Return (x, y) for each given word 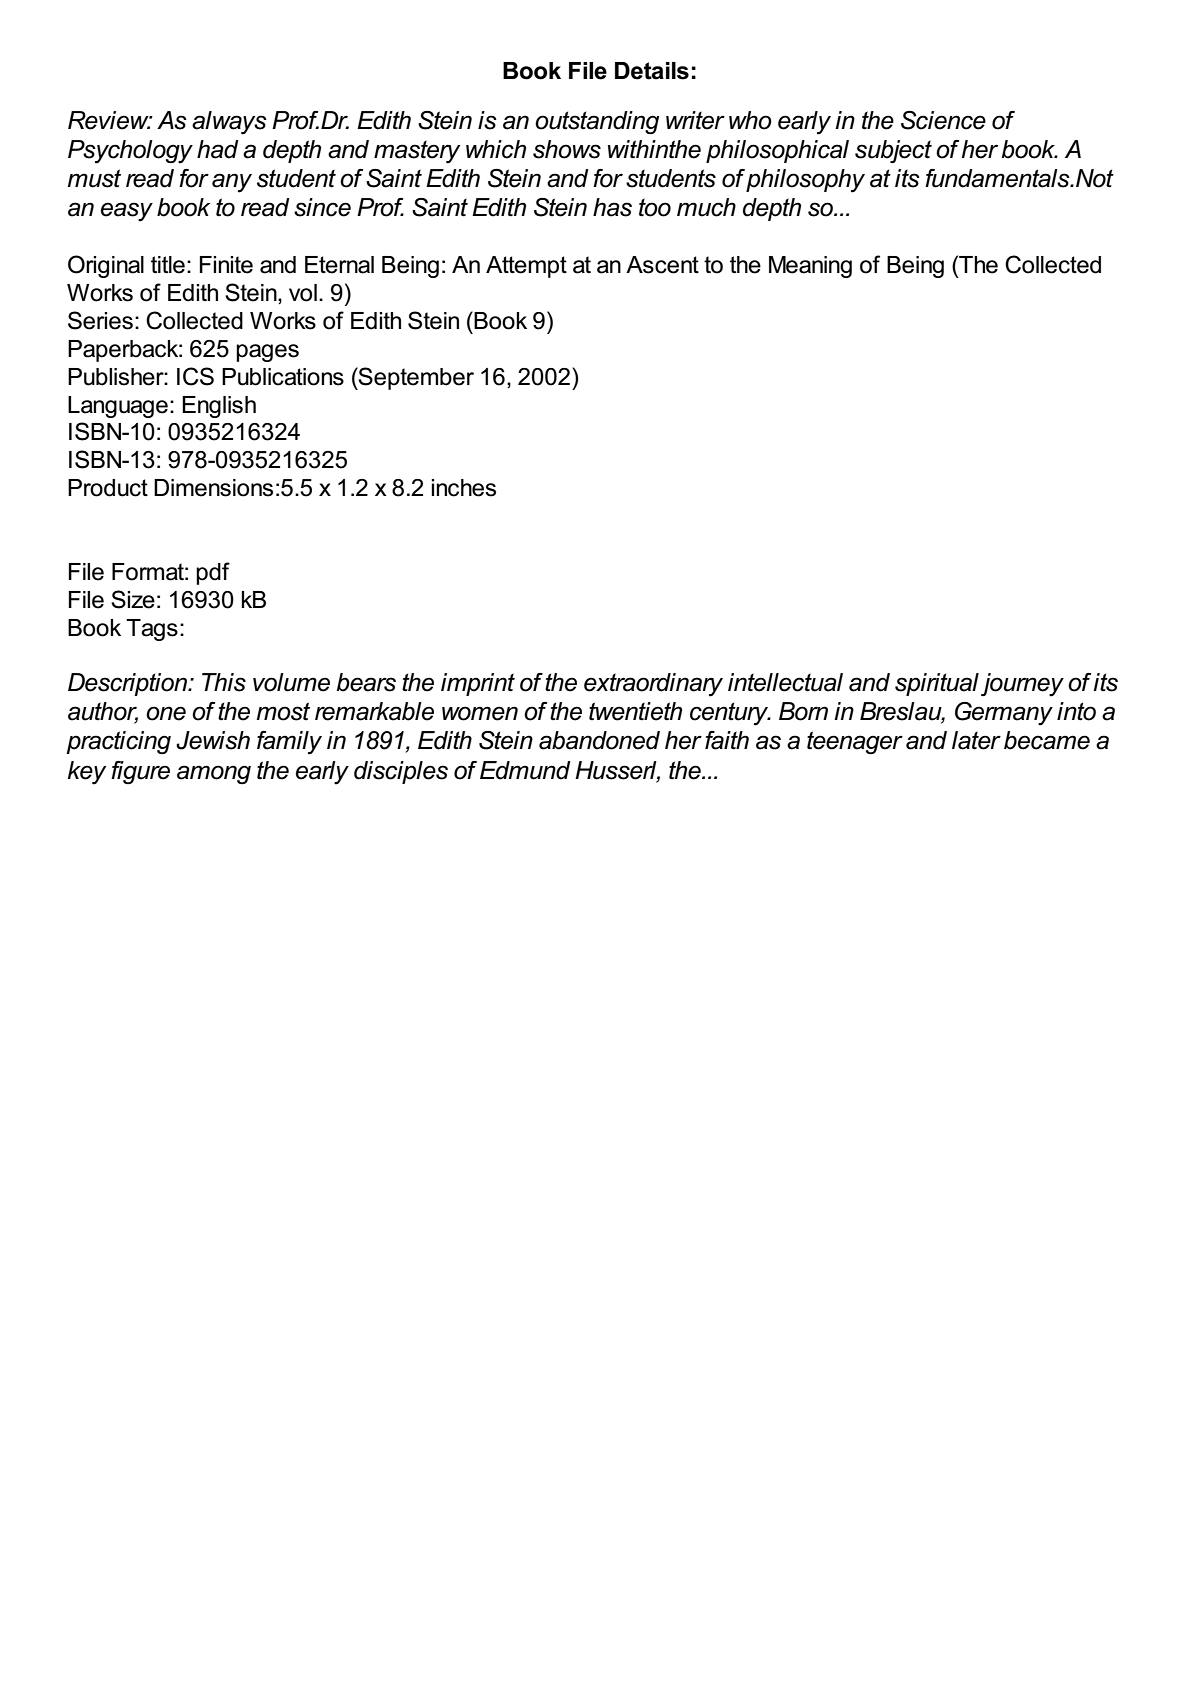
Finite (226, 265)
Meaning (810, 267)
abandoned (599, 740)
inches (463, 488)
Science (943, 120)
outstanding (597, 122)
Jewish (213, 740)
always (229, 123)
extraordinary (653, 685)
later (976, 740)
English (219, 407)
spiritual (937, 684)
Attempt (526, 267)
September (415, 378)
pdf (213, 573)
